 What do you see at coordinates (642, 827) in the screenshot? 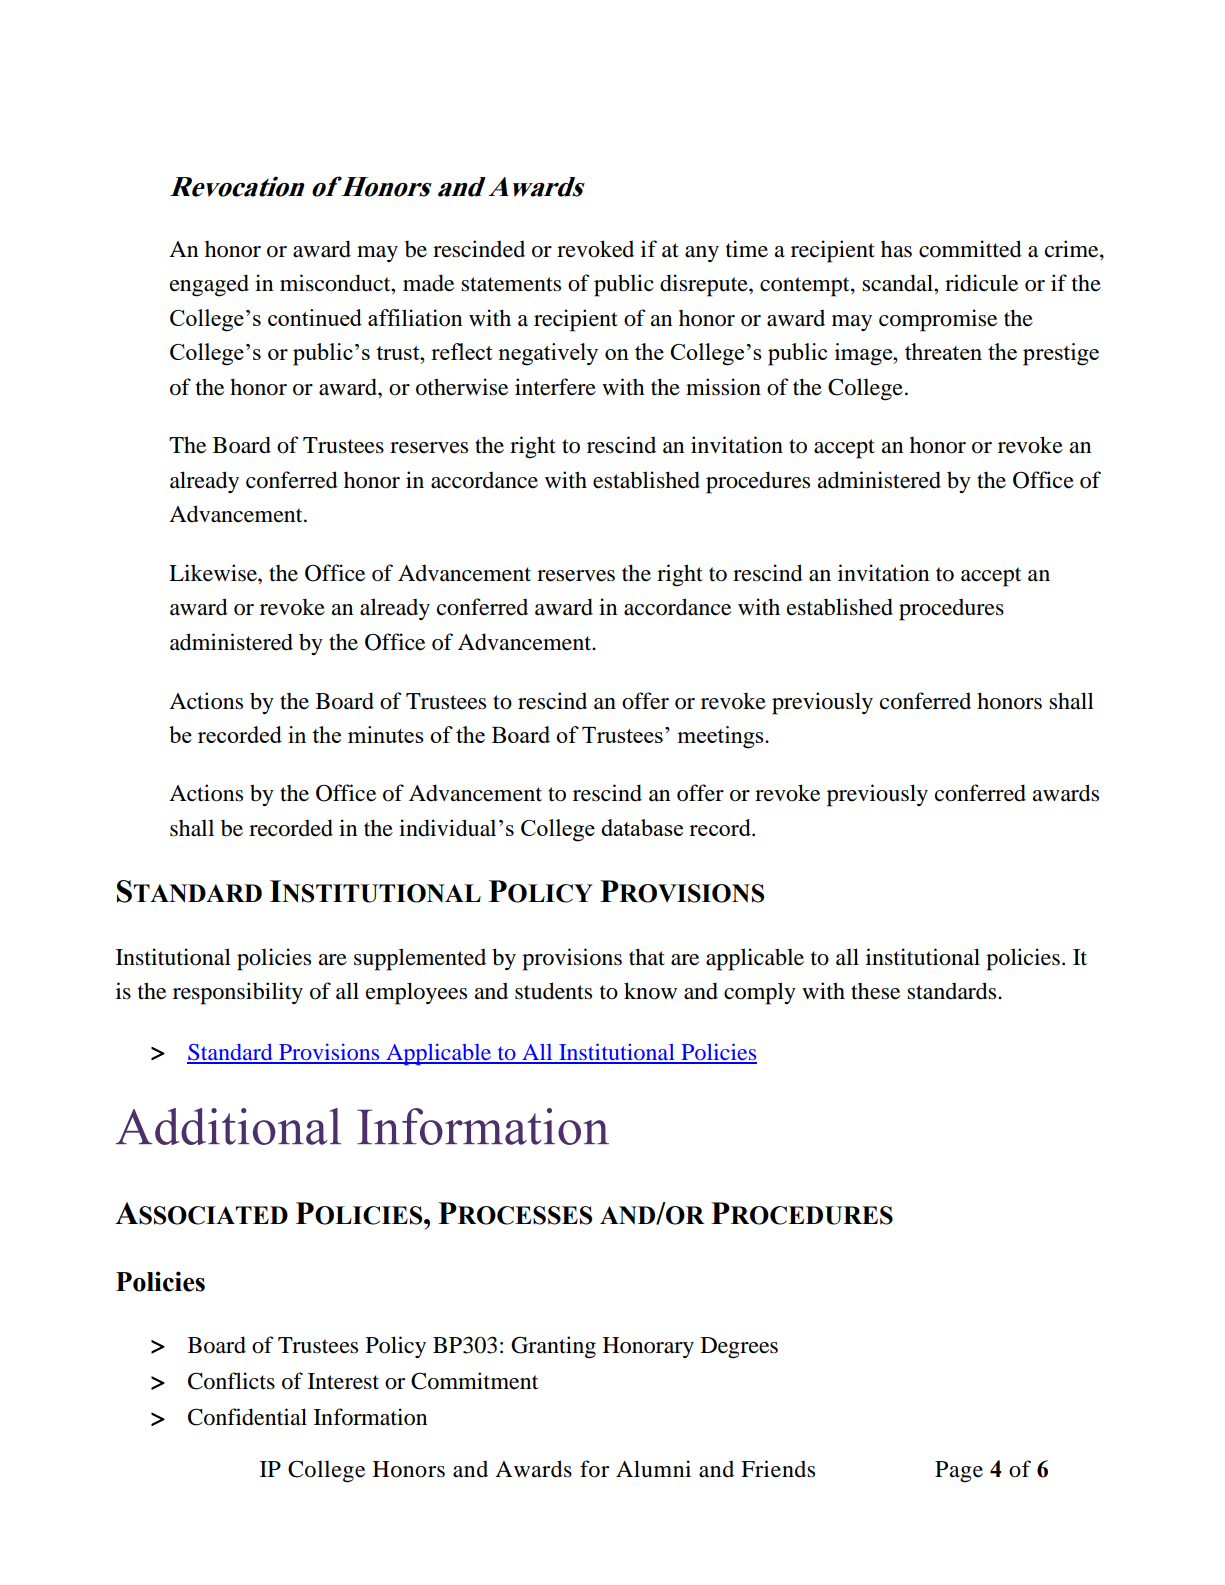
I see `database` at bounding box center [642, 827].
